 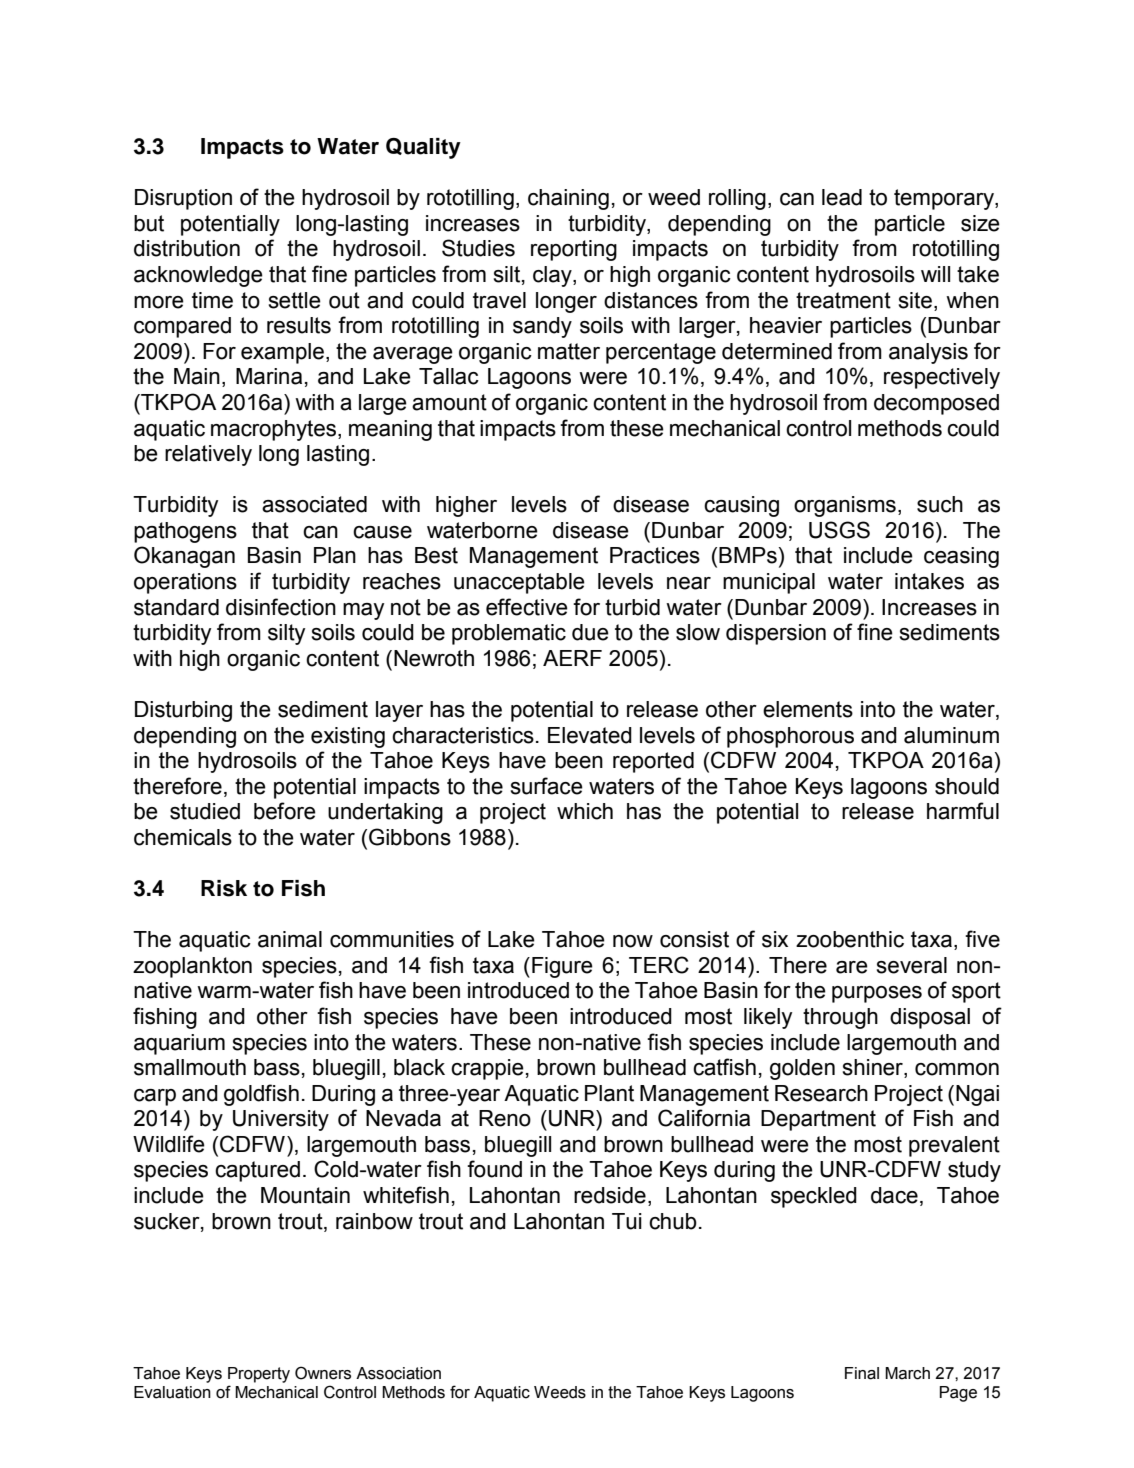 What do you see at coordinates (519, 583) in the image?
I see `unacceptable` at bounding box center [519, 583].
